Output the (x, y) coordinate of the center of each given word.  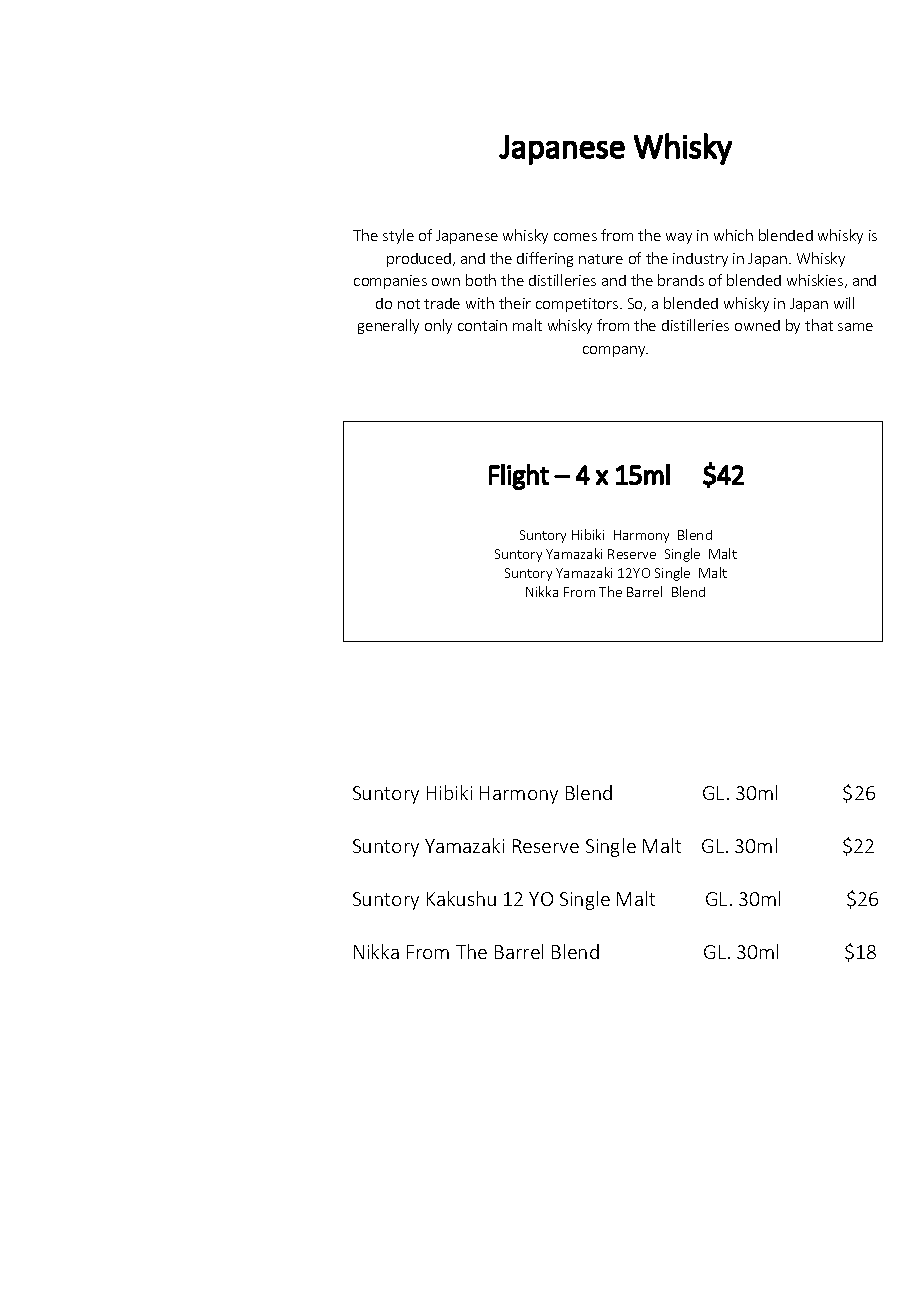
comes (575, 237)
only (438, 326)
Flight (519, 477)
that (819, 325)
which (733, 235)
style (398, 236)
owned (757, 325)
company (615, 351)
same (855, 327)
